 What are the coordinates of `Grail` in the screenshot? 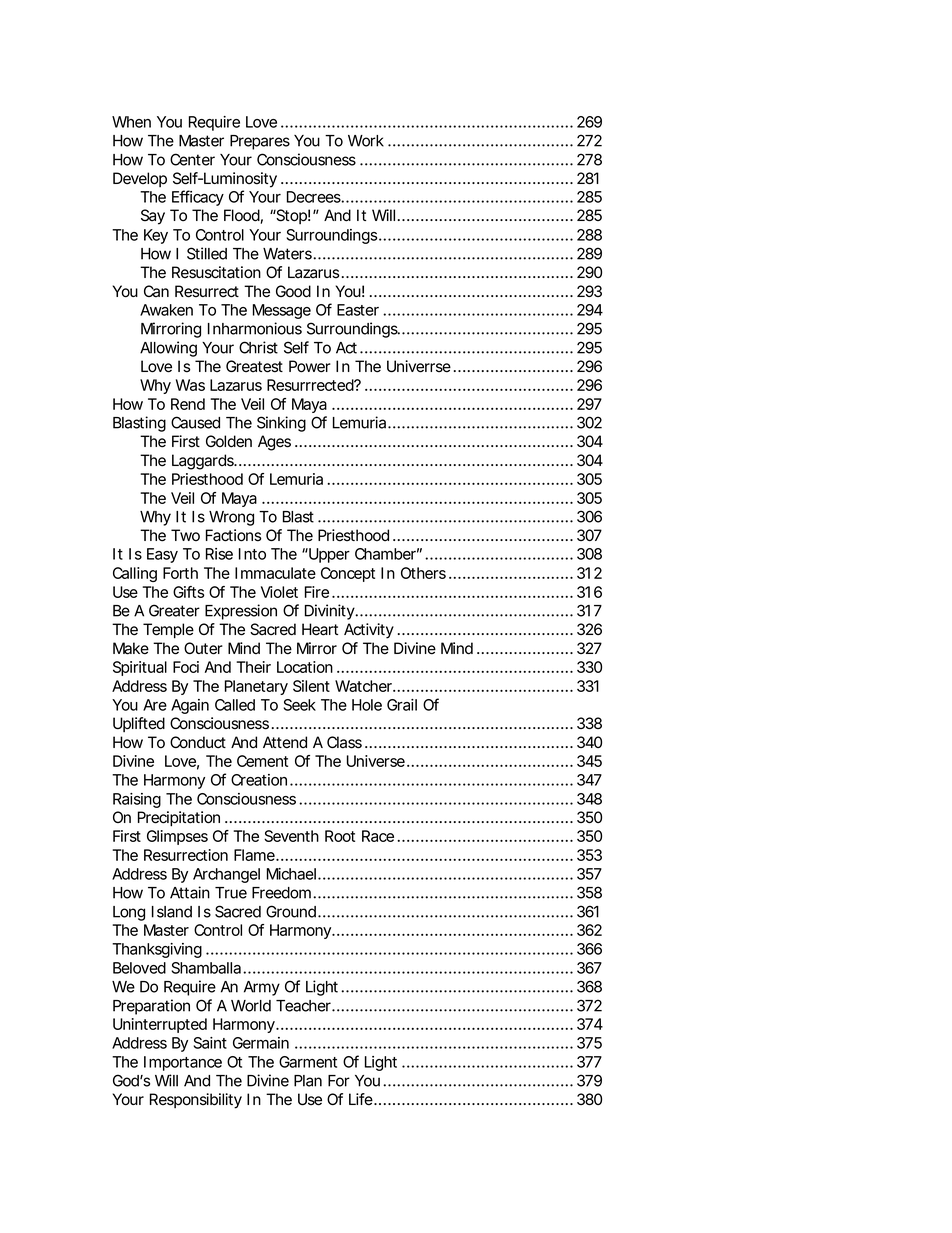 It's located at (402, 705).
